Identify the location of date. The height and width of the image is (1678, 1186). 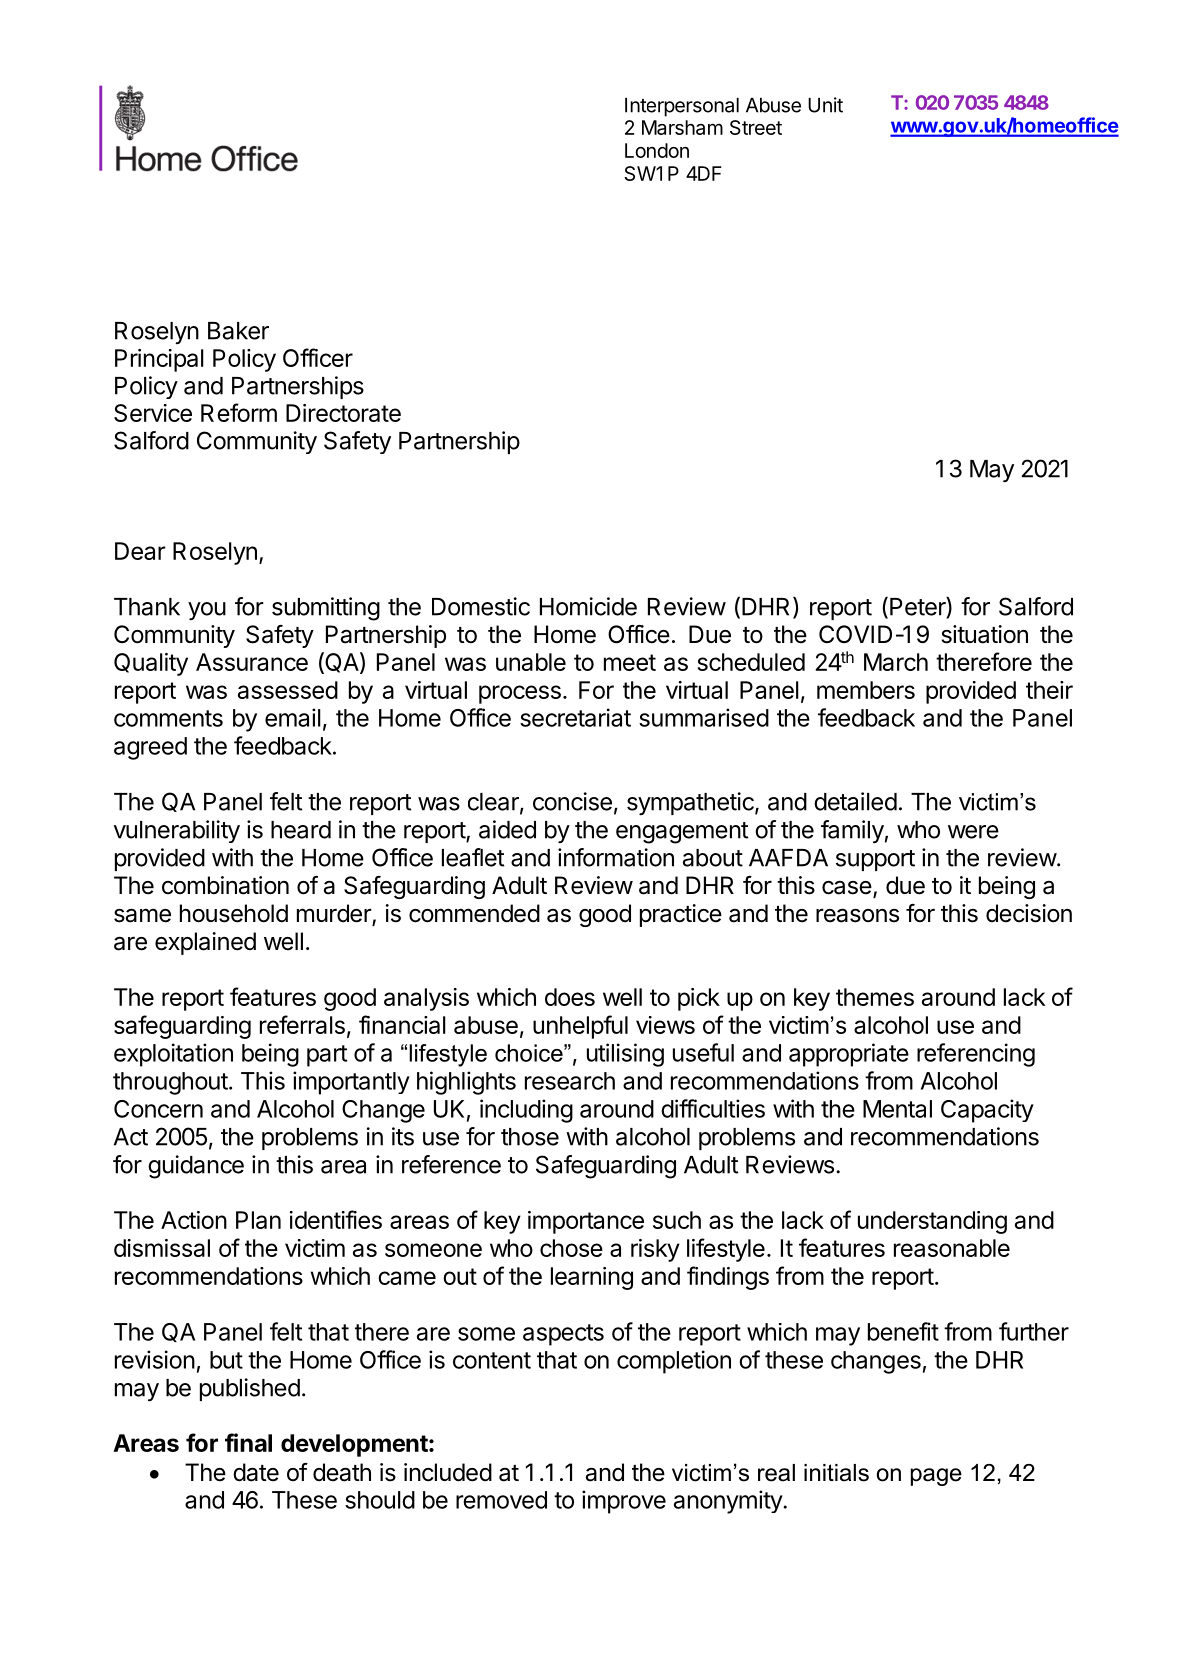
(256, 1472).
